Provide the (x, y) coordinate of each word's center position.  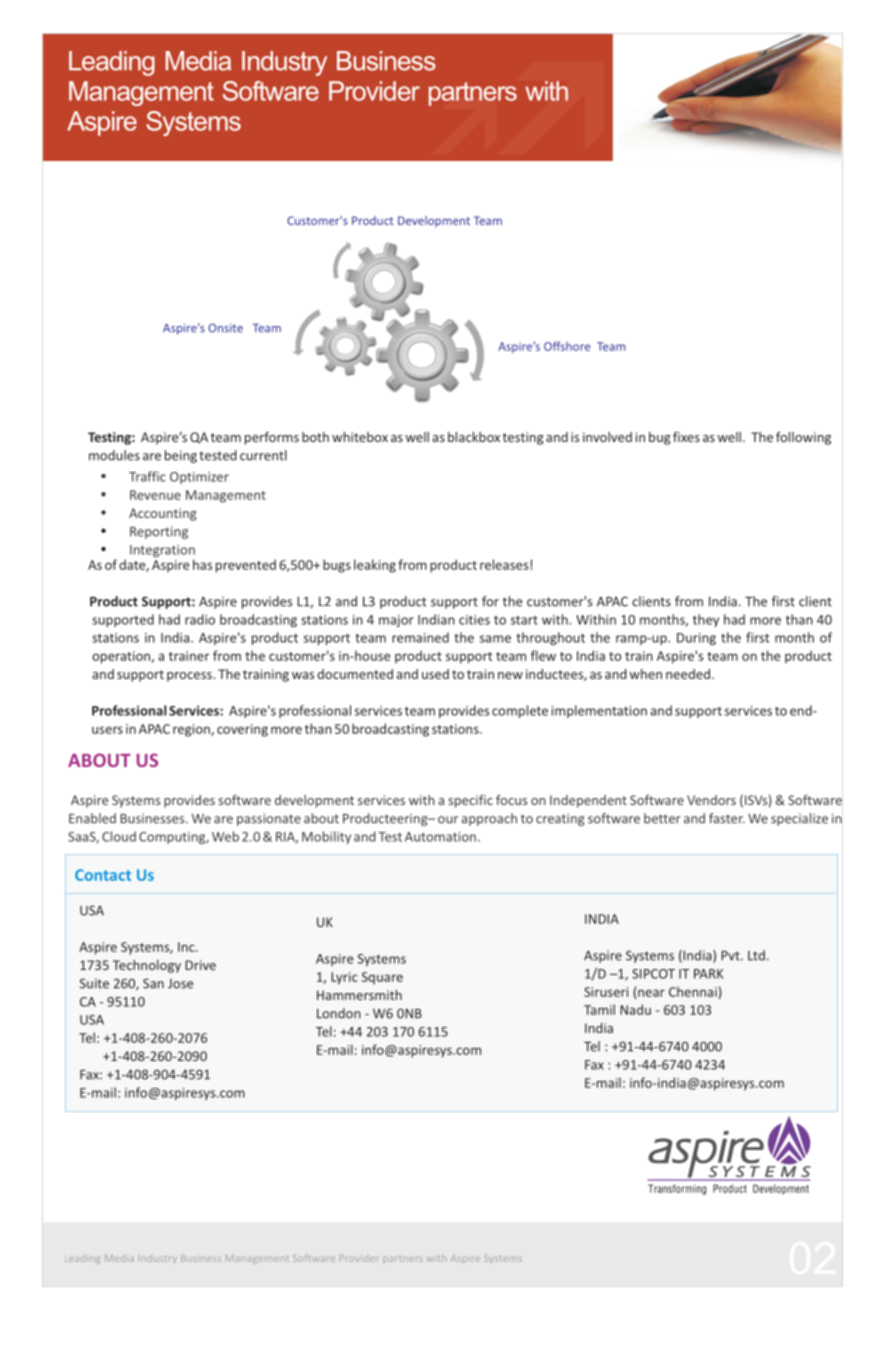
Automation (440, 837)
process (190, 677)
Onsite (225, 328)
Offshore (567, 346)
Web (225, 836)
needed (688, 674)
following (803, 438)
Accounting (163, 514)
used (435, 674)
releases (504, 564)
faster (727, 818)
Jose (180, 984)
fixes (686, 437)
